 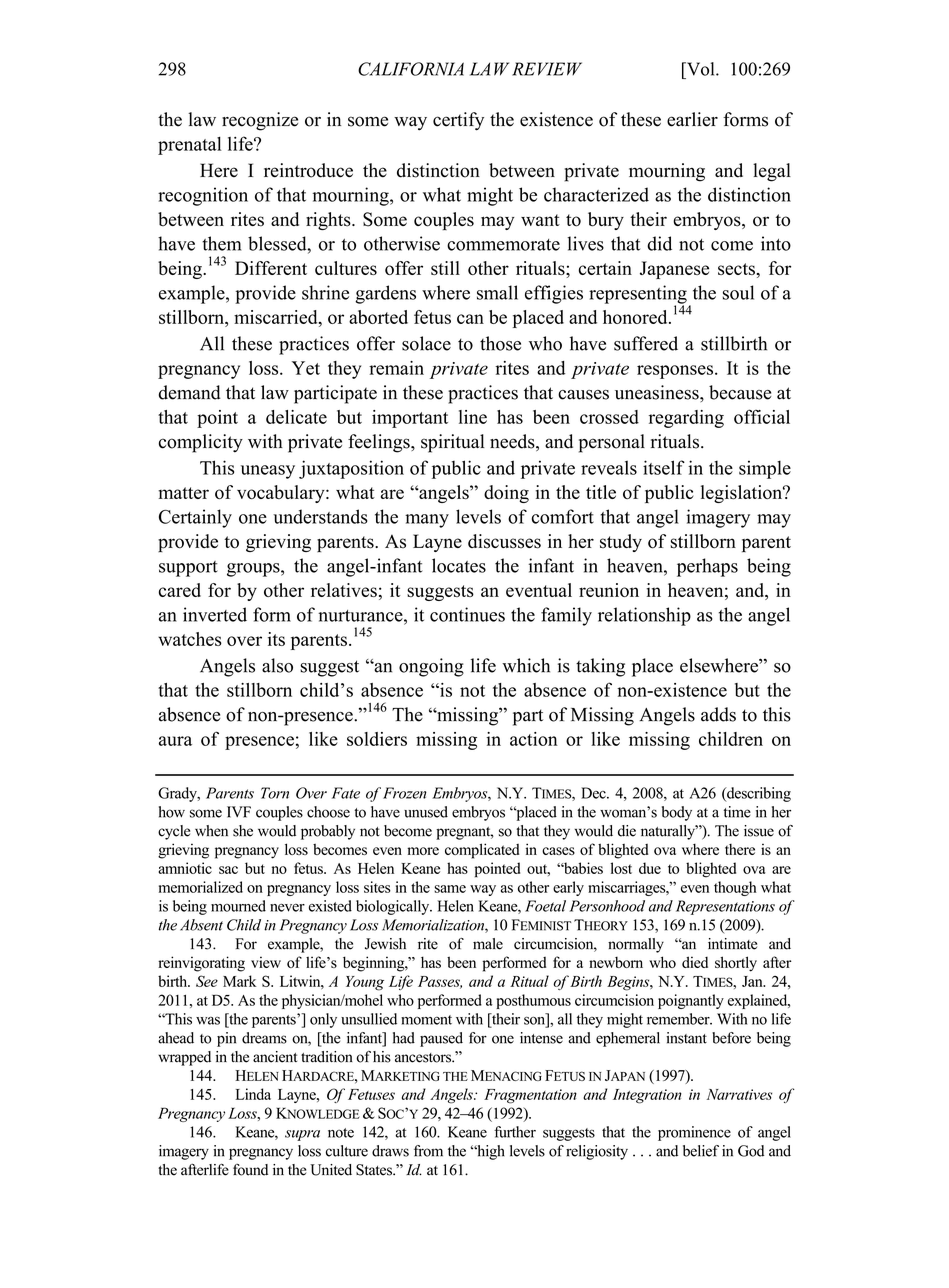 I want to click on same, so click(x=450, y=889).
